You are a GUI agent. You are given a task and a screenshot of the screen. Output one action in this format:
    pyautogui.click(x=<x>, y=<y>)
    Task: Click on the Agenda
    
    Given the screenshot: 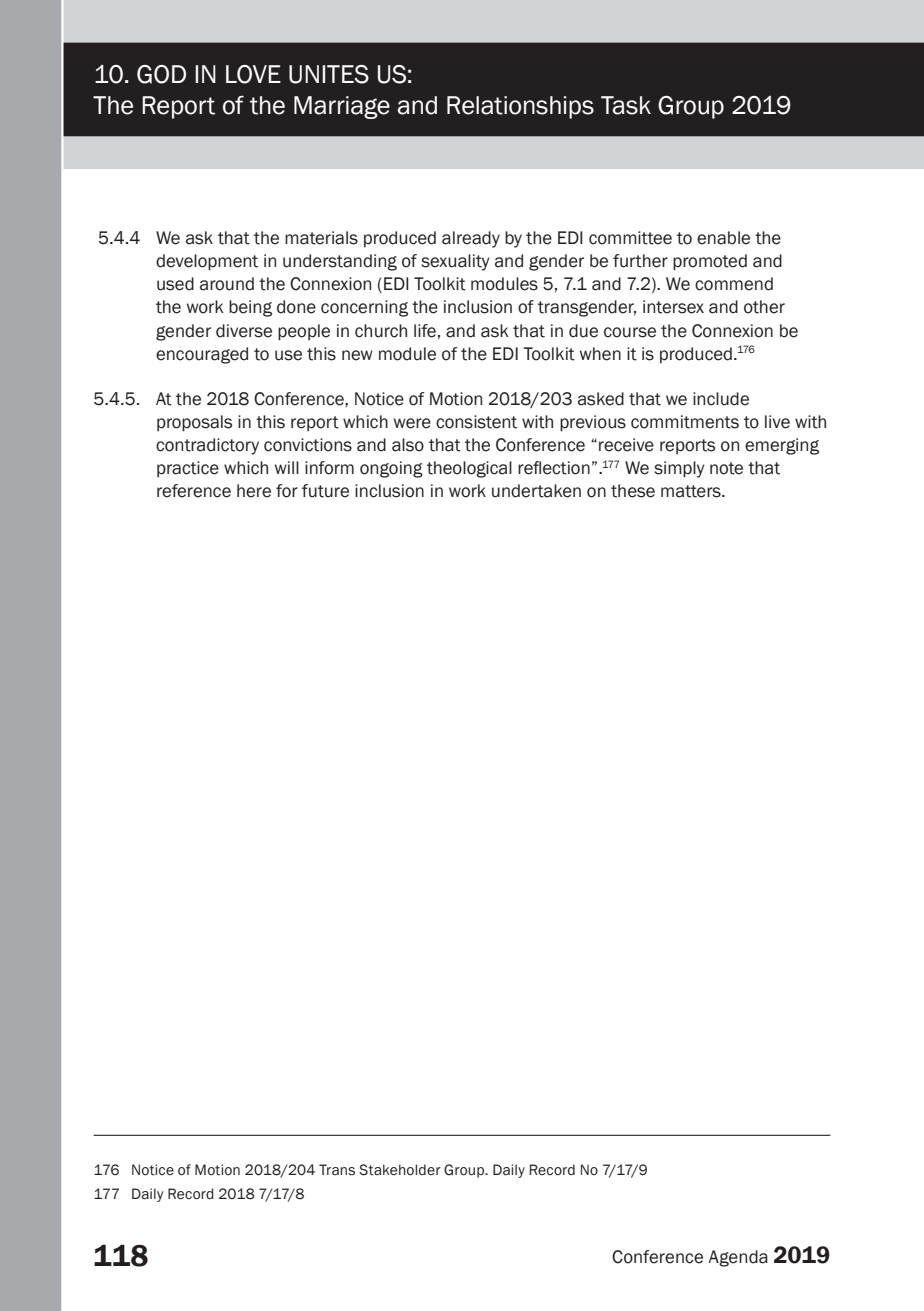 What is the action you would take?
    pyautogui.click(x=738, y=1258)
